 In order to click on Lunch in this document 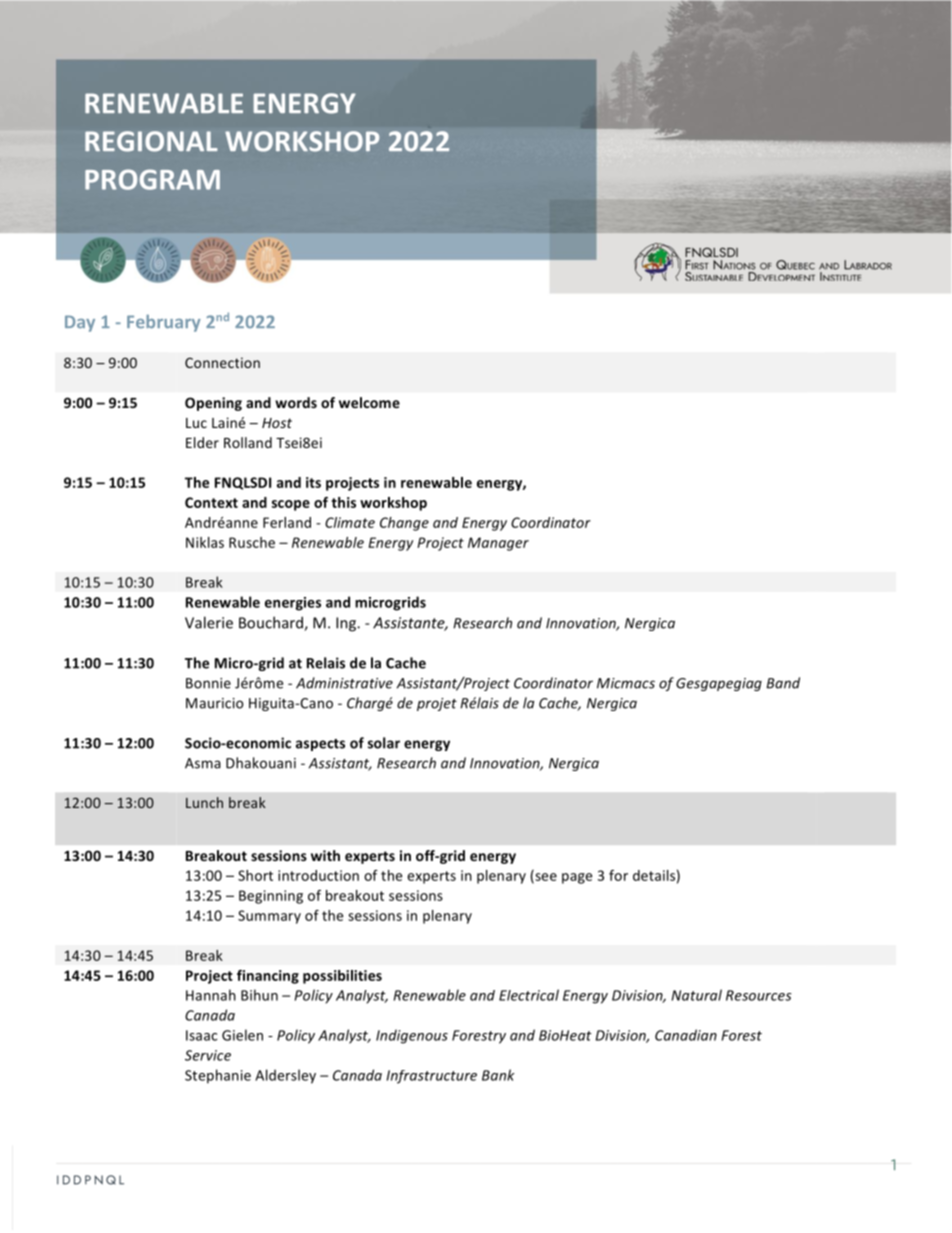, I will do `click(204, 802)`.
